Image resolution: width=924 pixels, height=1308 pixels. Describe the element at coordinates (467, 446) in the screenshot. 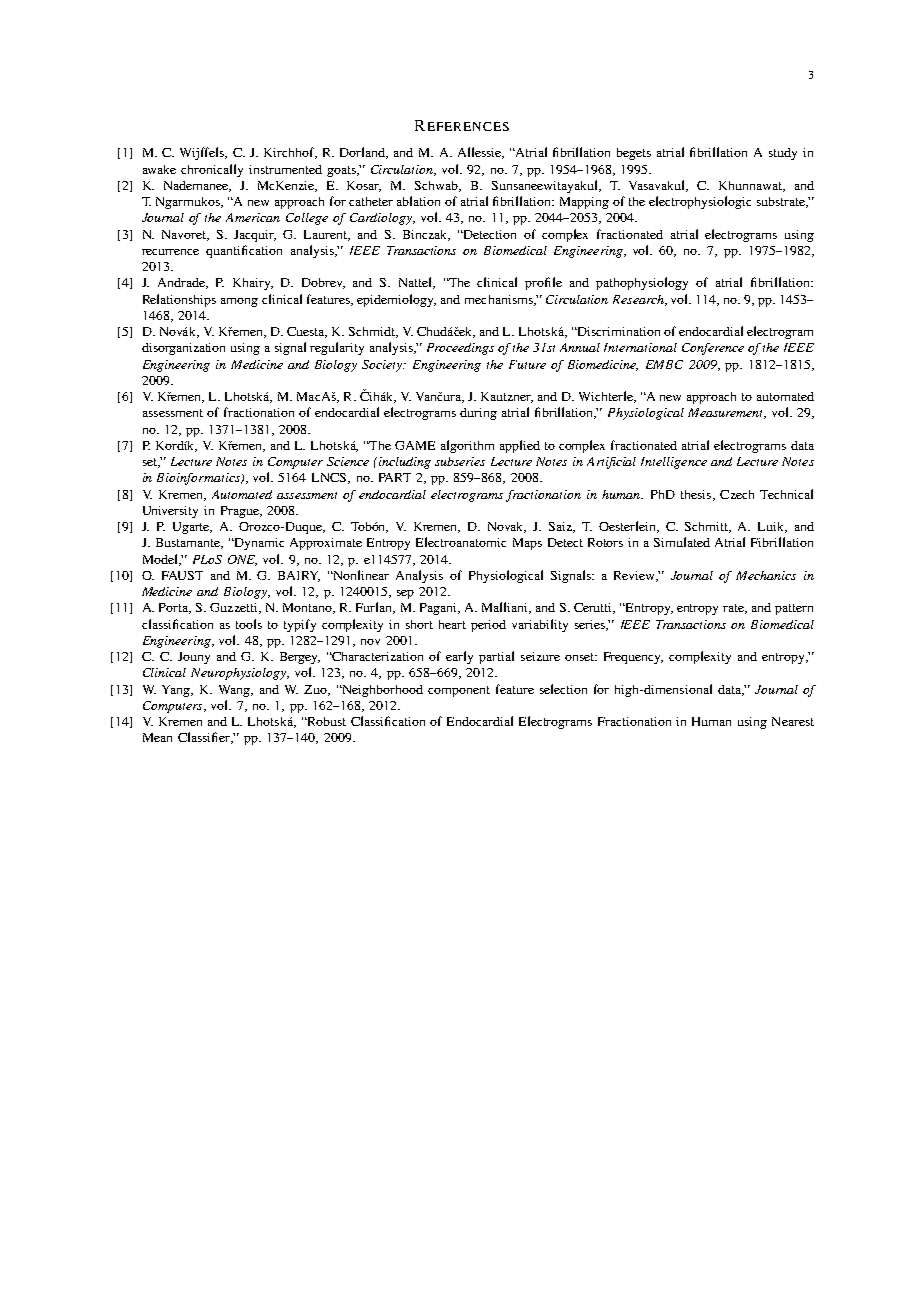

I see `algorithm` at that location.
